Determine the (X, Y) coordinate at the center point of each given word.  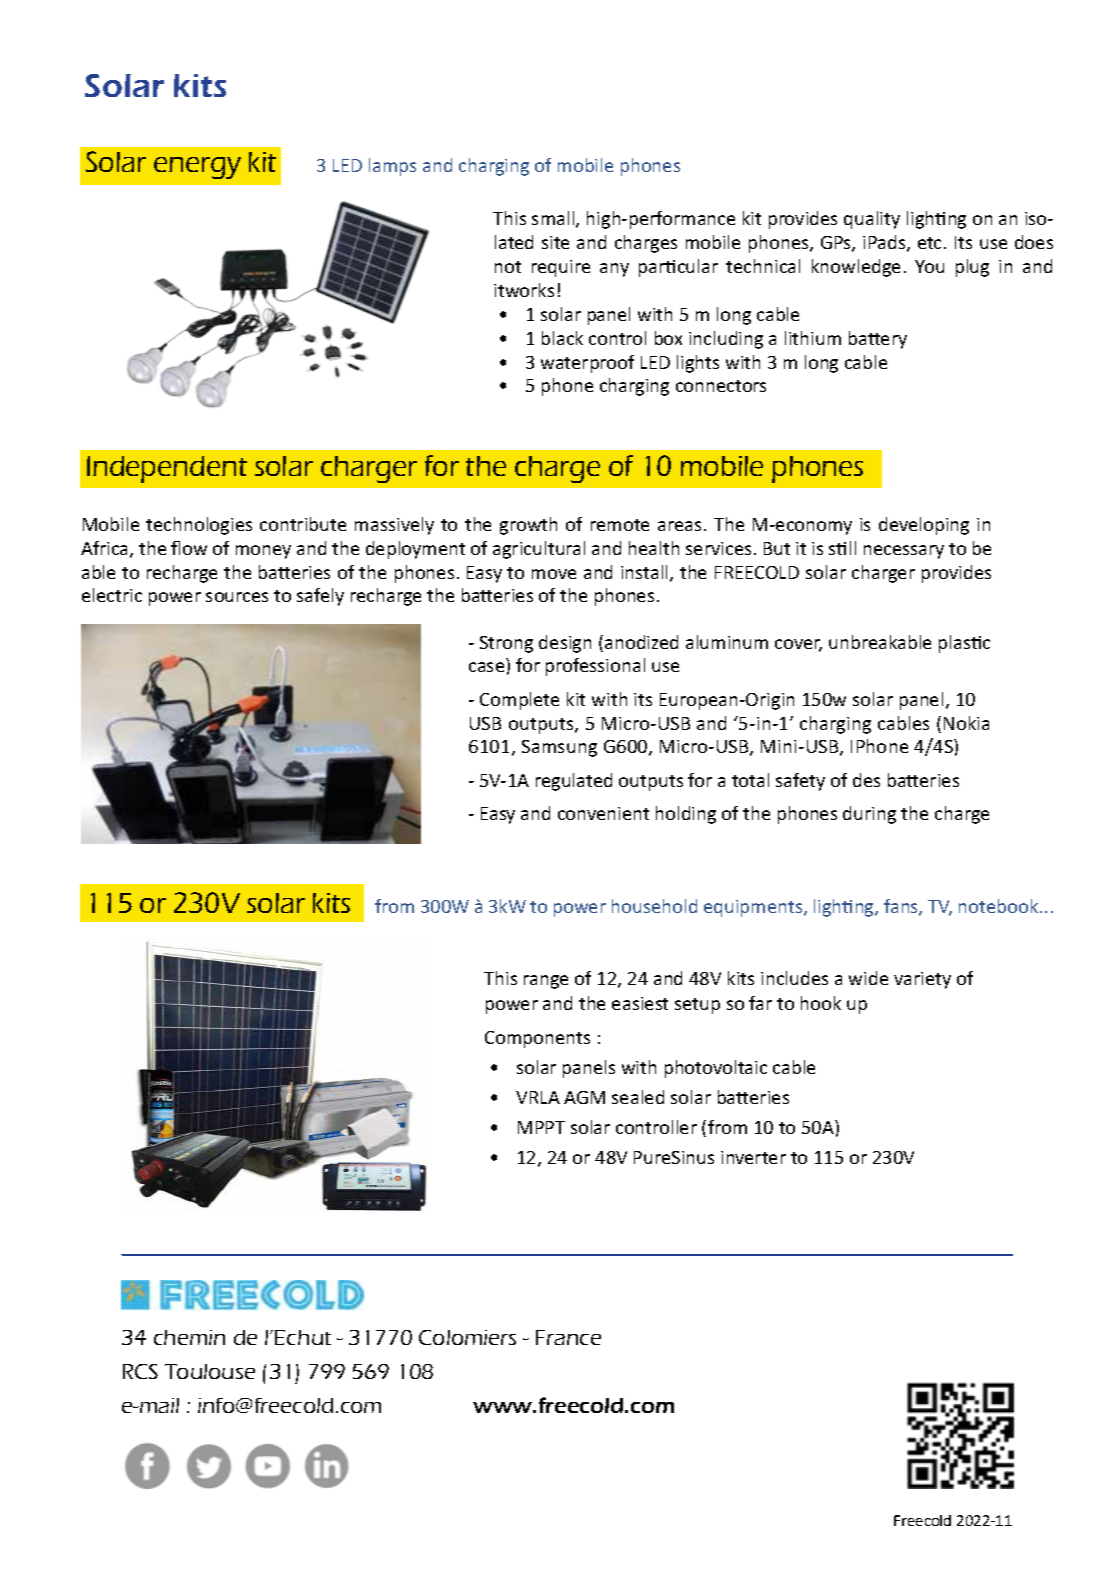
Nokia (966, 723)
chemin (189, 1337)
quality (872, 220)
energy (197, 168)
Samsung (559, 748)
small (554, 219)
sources (237, 597)
